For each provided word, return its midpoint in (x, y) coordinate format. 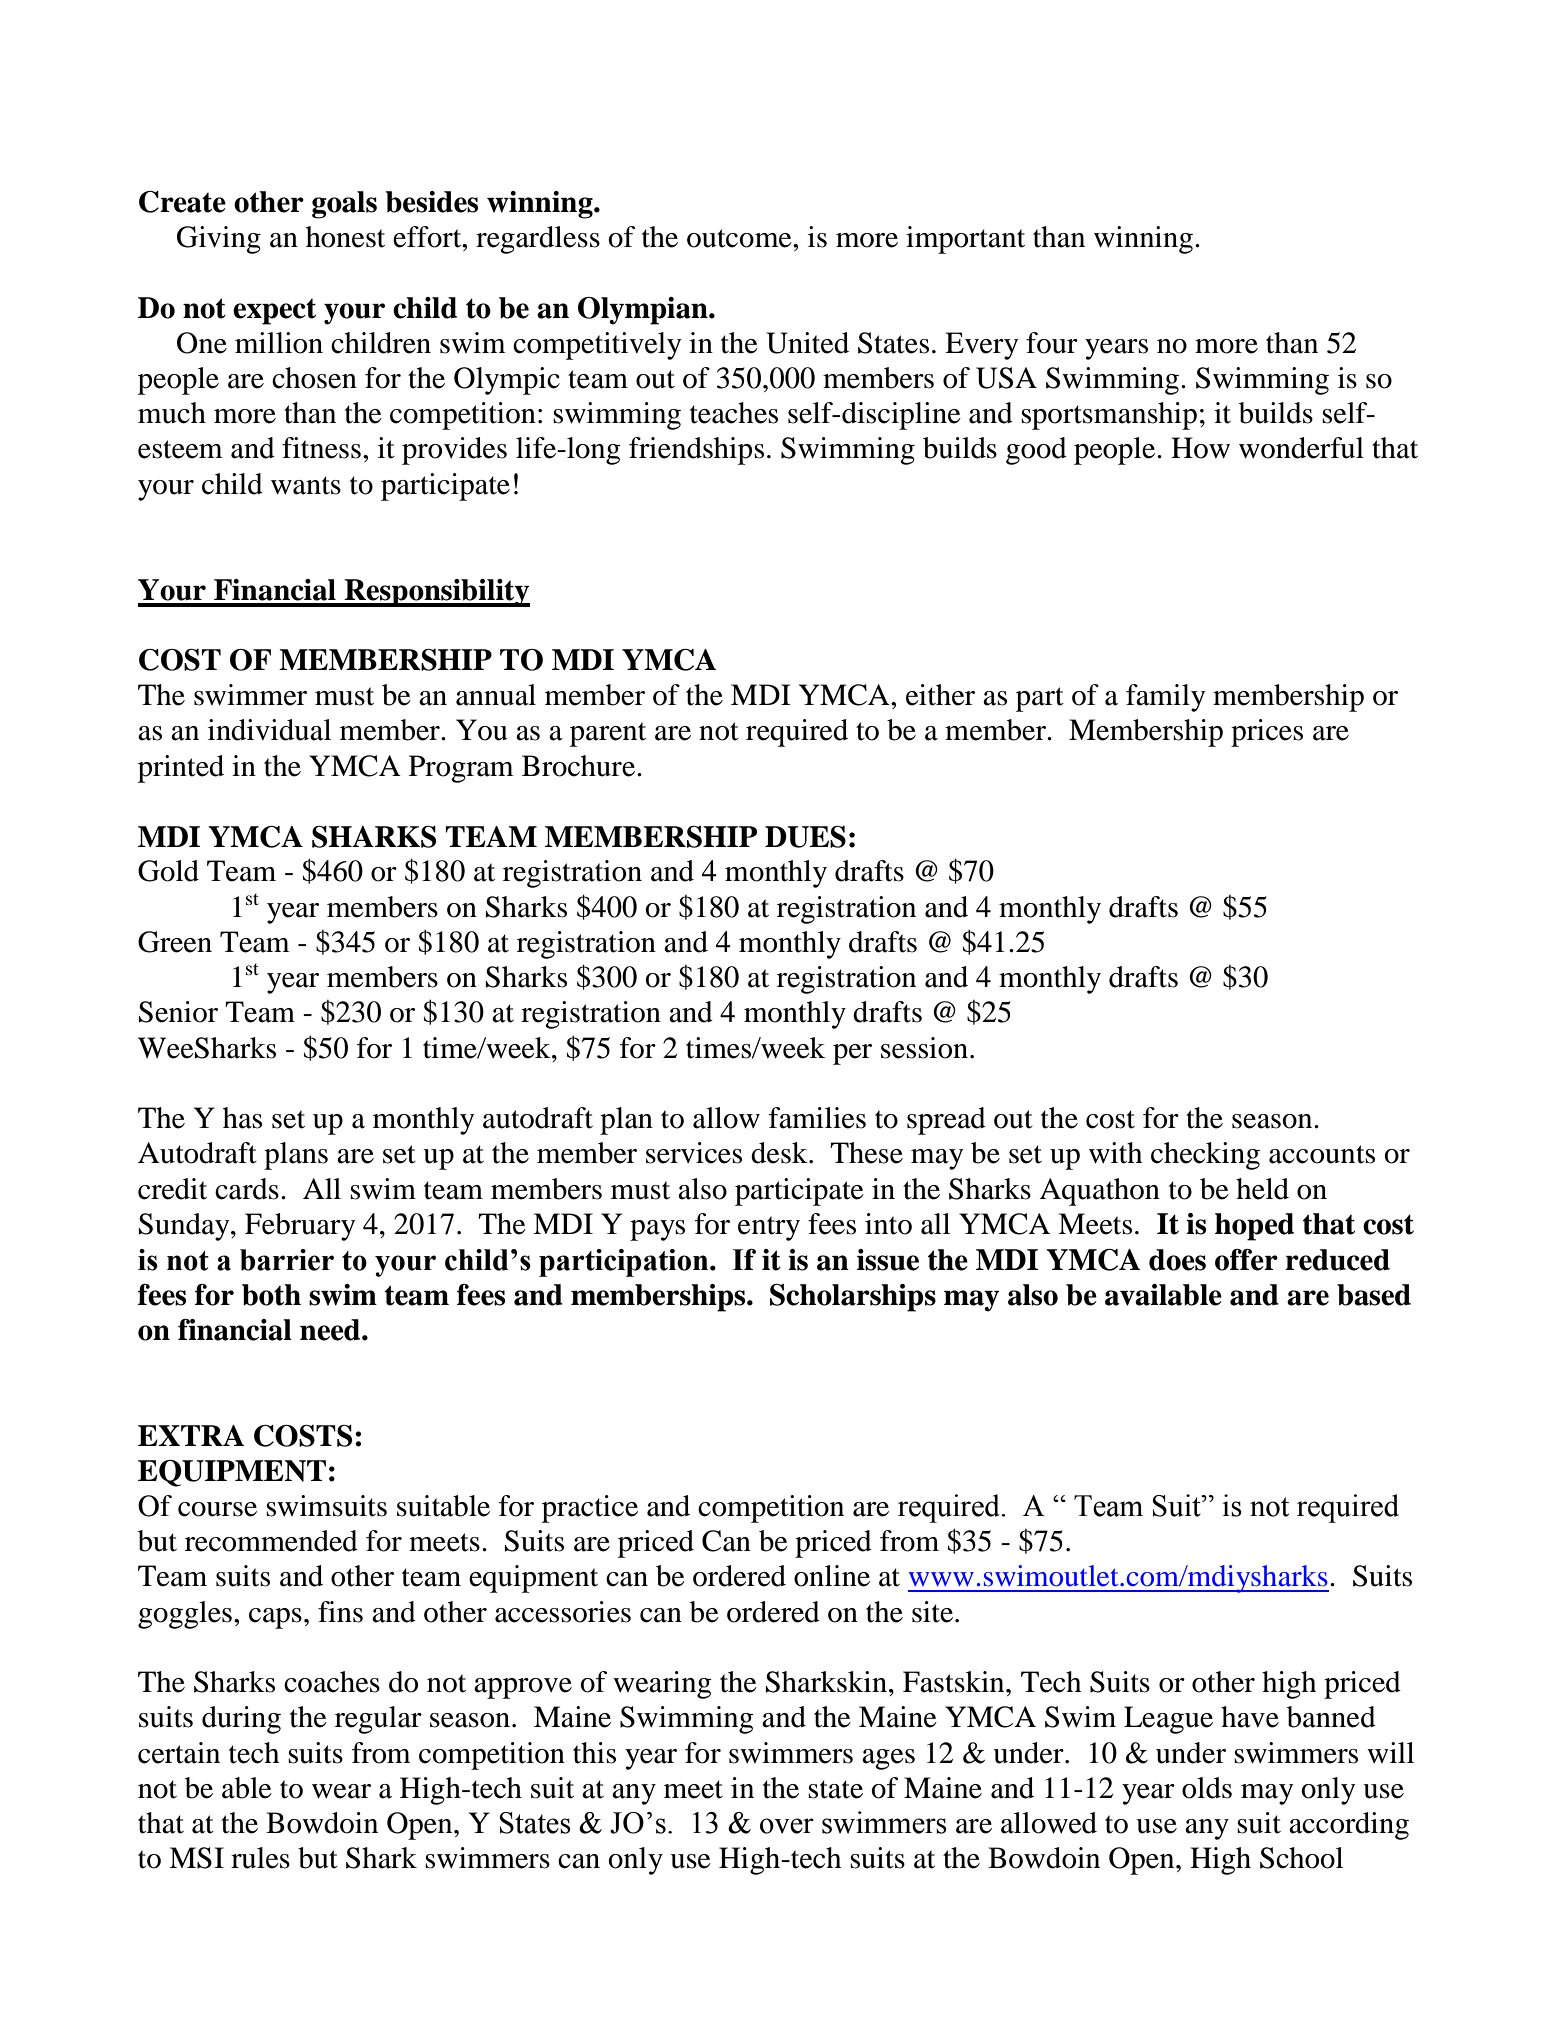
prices (1267, 733)
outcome (740, 238)
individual (269, 730)
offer (1246, 1260)
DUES (805, 837)
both (271, 1295)
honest (345, 237)
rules (260, 1858)
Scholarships (853, 1298)
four (1052, 343)
